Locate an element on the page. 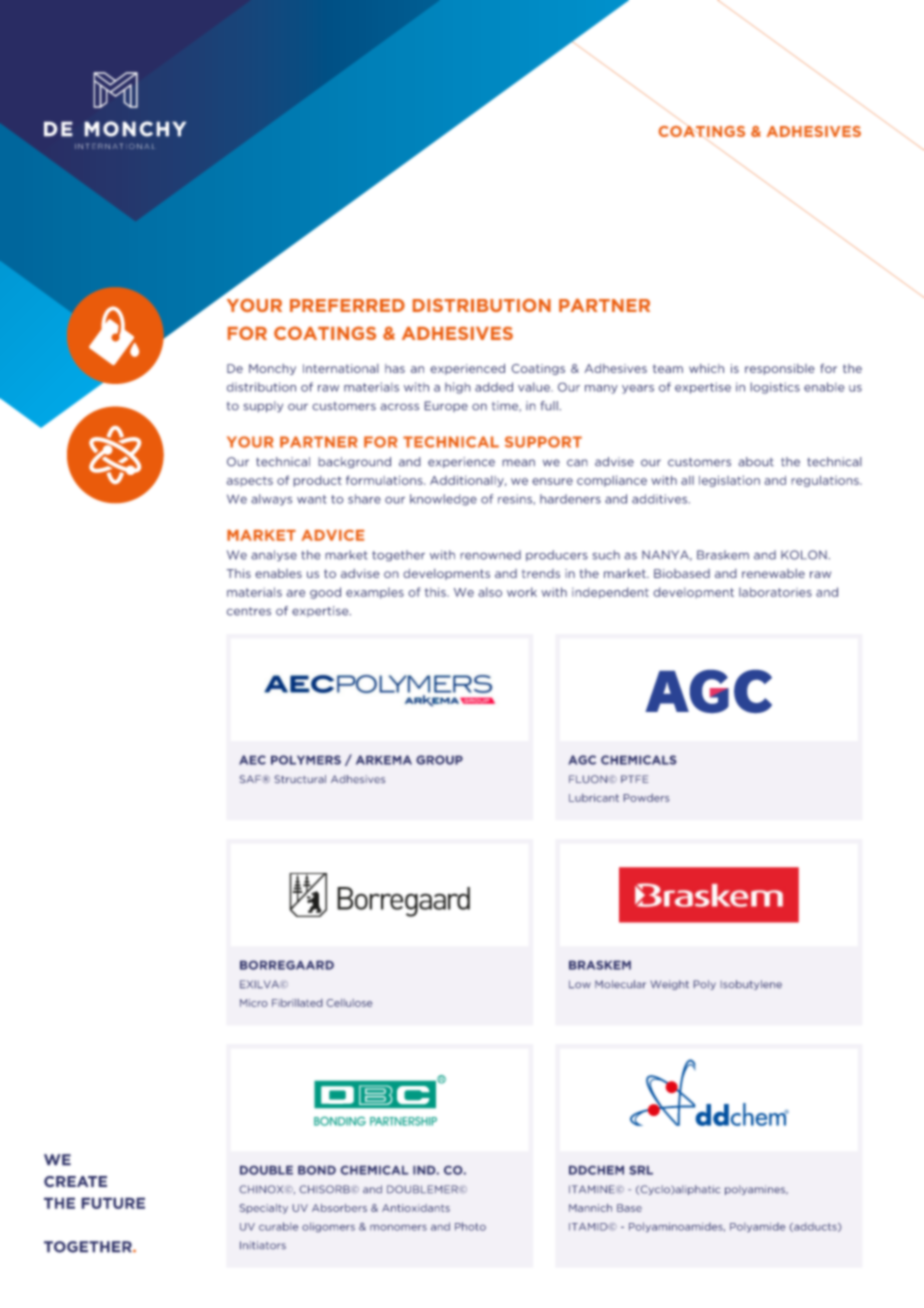 Image resolution: width=924 pixels, height=1308 pixels. responsible is located at coordinates (780, 369).
